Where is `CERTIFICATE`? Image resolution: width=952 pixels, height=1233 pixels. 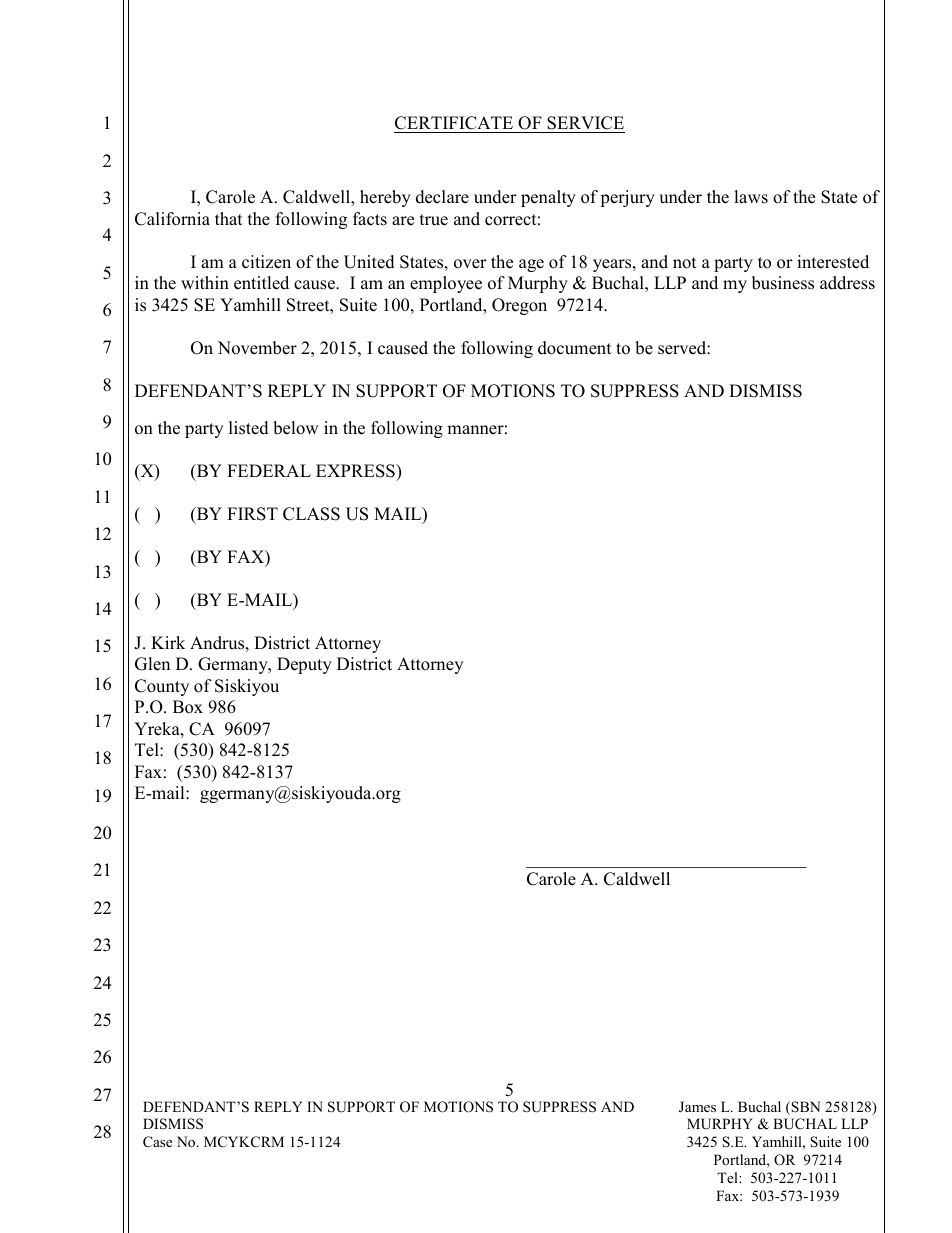
CERTIFICATE is located at coordinates (454, 123).
